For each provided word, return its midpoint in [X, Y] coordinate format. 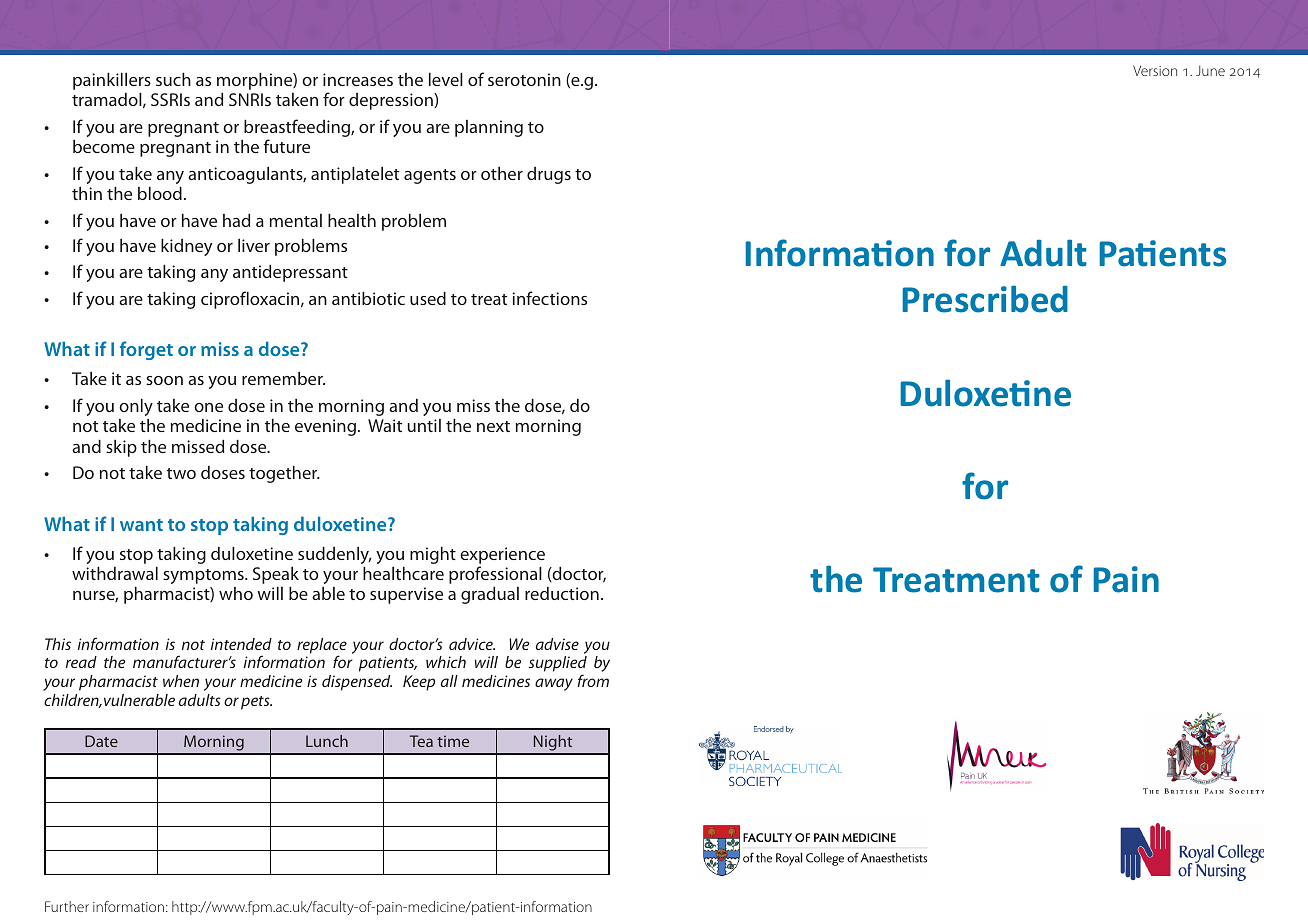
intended [241, 644]
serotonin [524, 79]
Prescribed [985, 299]
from [593, 680]
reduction [562, 593]
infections [549, 298]
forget [146, 350]
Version [1155, 70]
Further [67, 906]
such [173, 79]
